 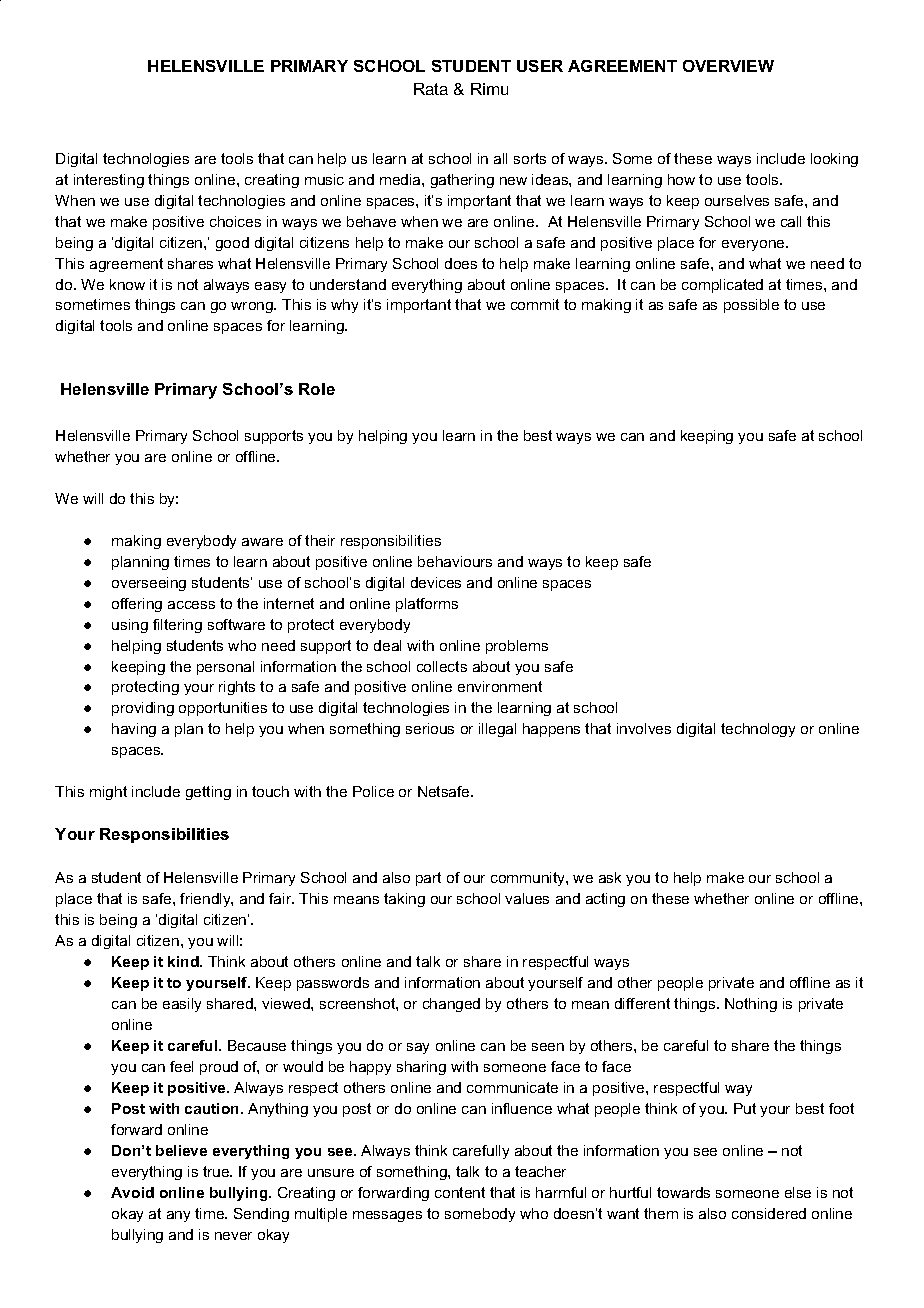 What do you see at coordinates (442, 666) in the document?
I see `collects` at bounding box center [442, 666].
